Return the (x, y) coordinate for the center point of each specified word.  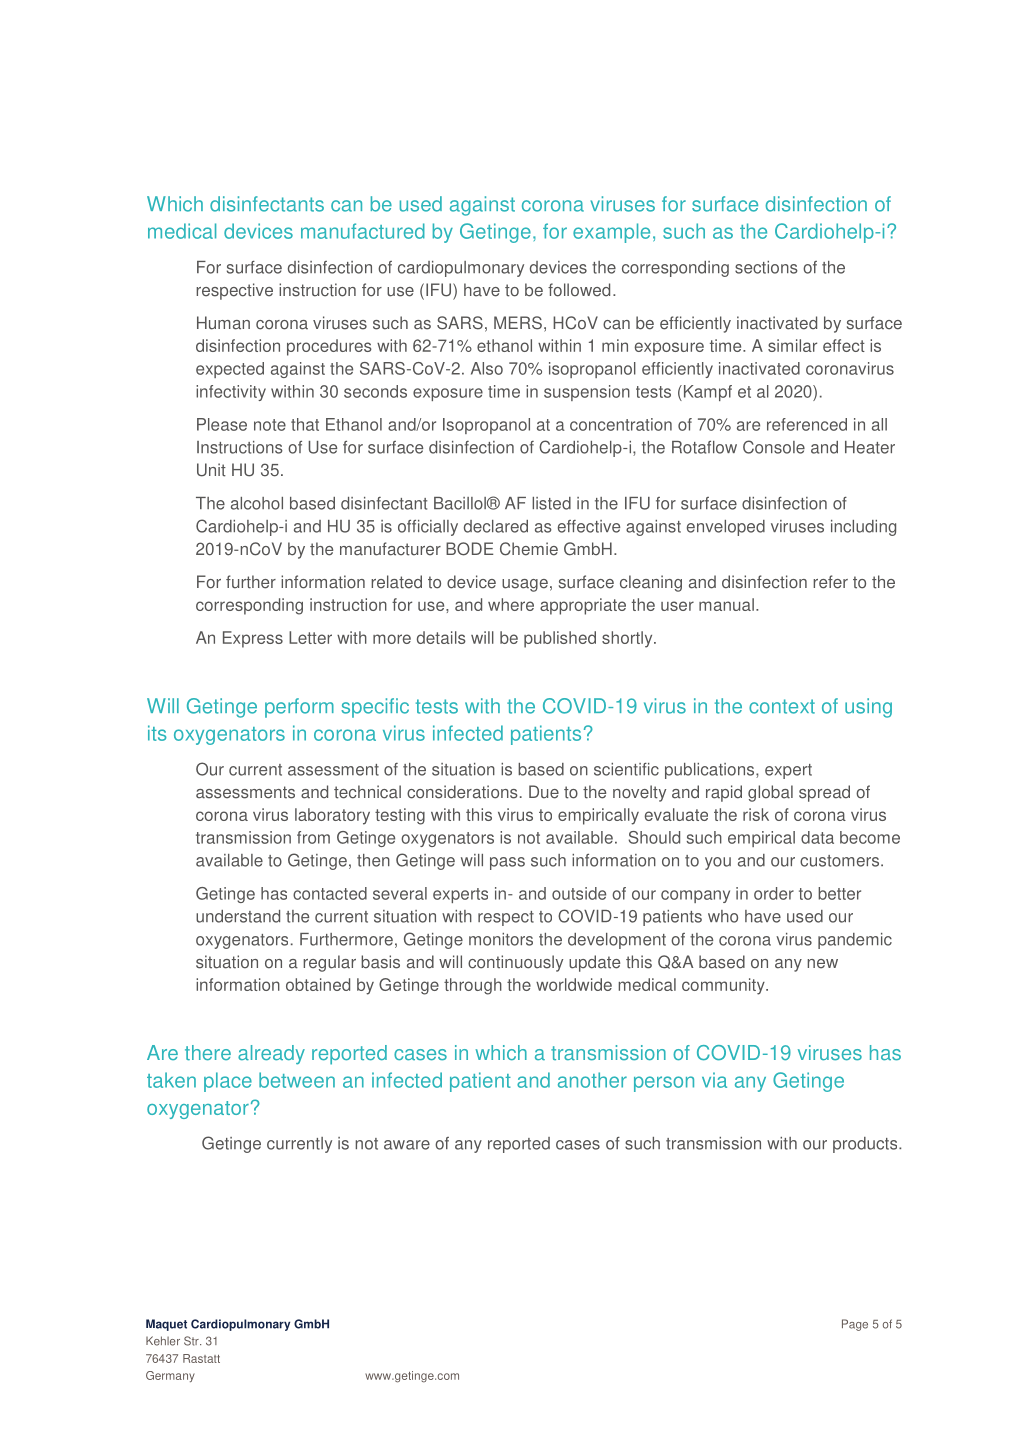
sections (766, 267)
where (511, 604)
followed (579, 290)
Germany (170, 1376)
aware (407, 1145)
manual (726, 604)
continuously (515, 963)
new (822, 964)
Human (223, 323)
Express (253, 639)
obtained (318, 984)
